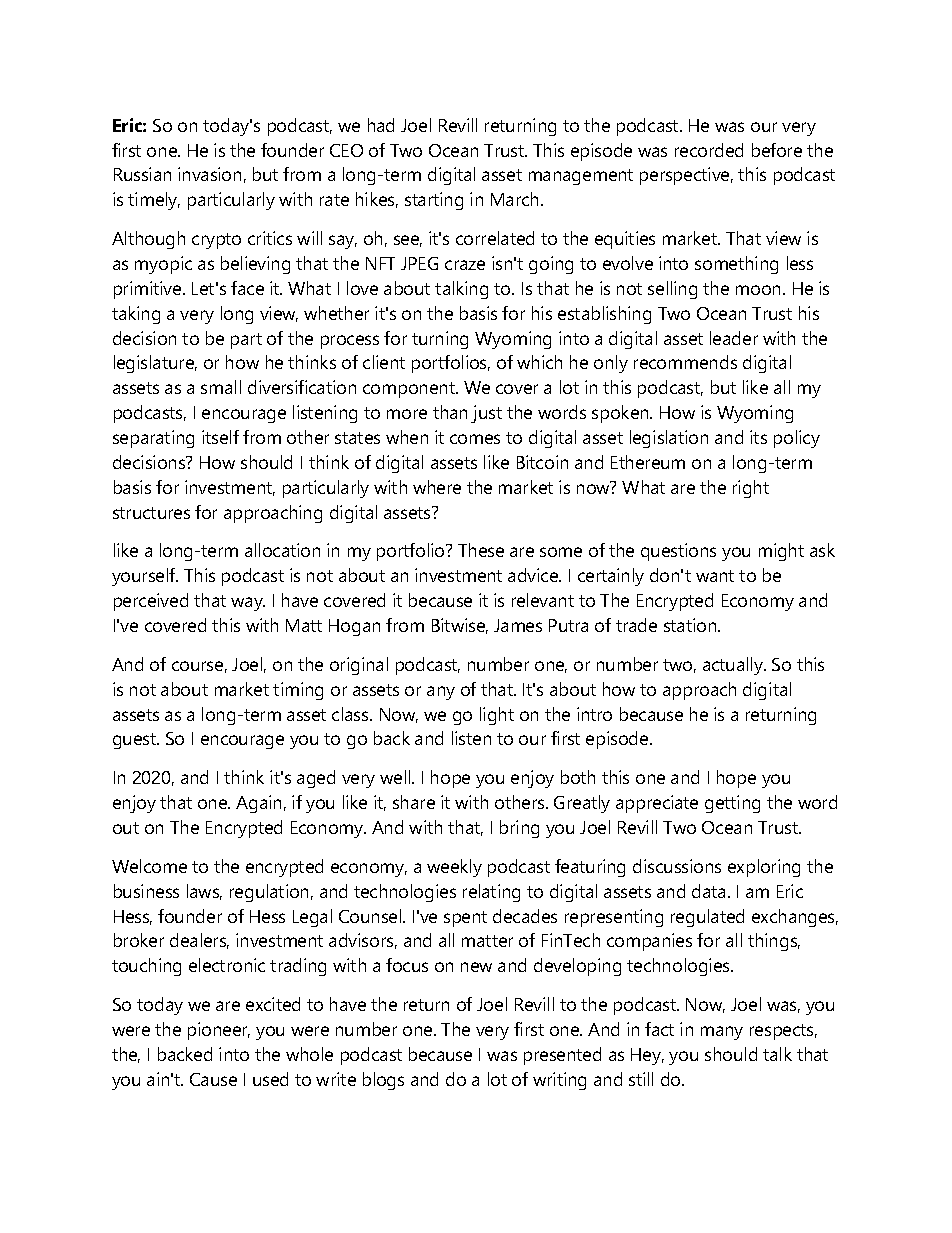 Image resolution: width=952 pixels, height=1233 pixels. Describe the element at coordinates (516, 199) in the document. I see `March` at that location.
